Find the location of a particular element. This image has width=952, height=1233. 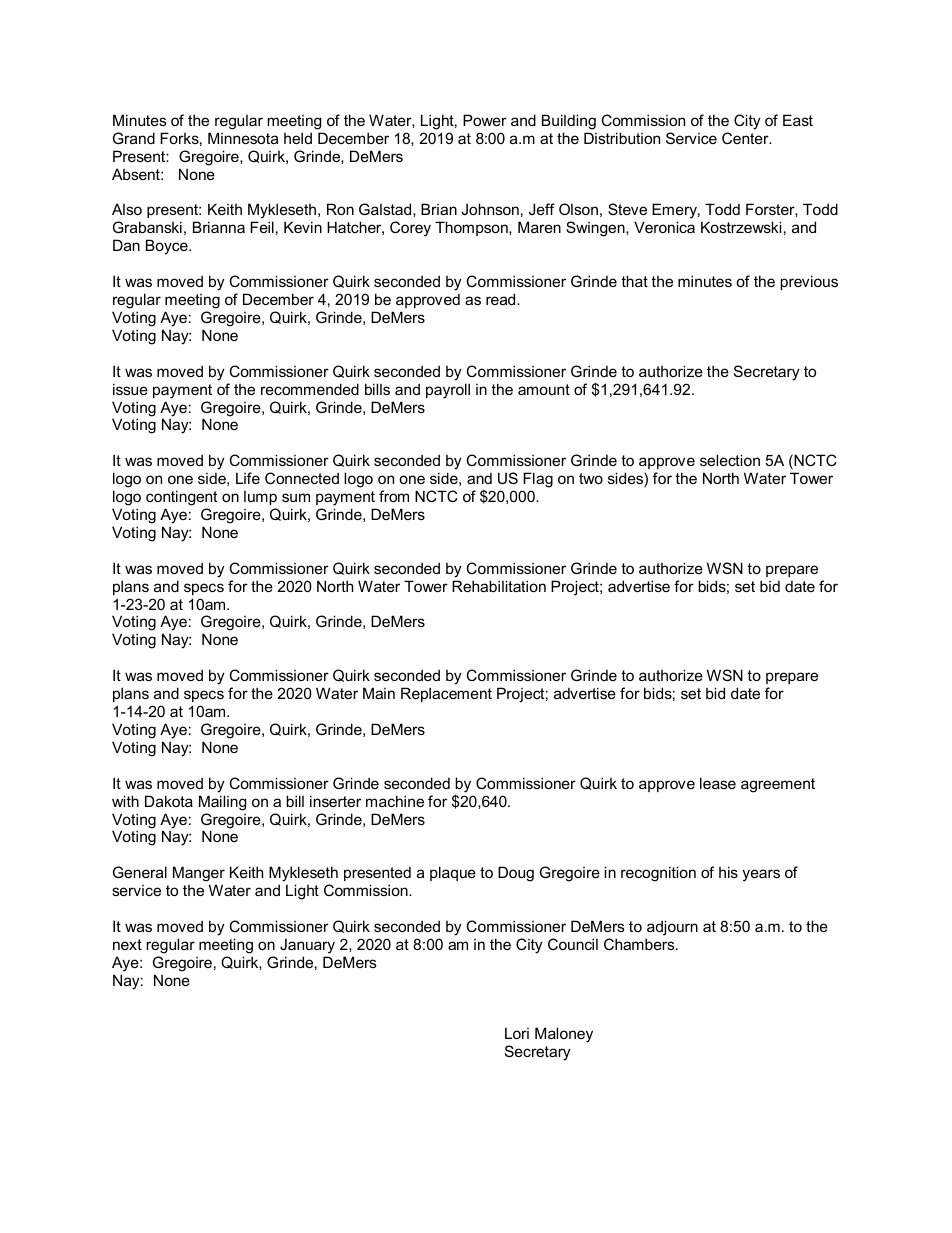

Rehabilitation is located at coordinates (499, 586).
